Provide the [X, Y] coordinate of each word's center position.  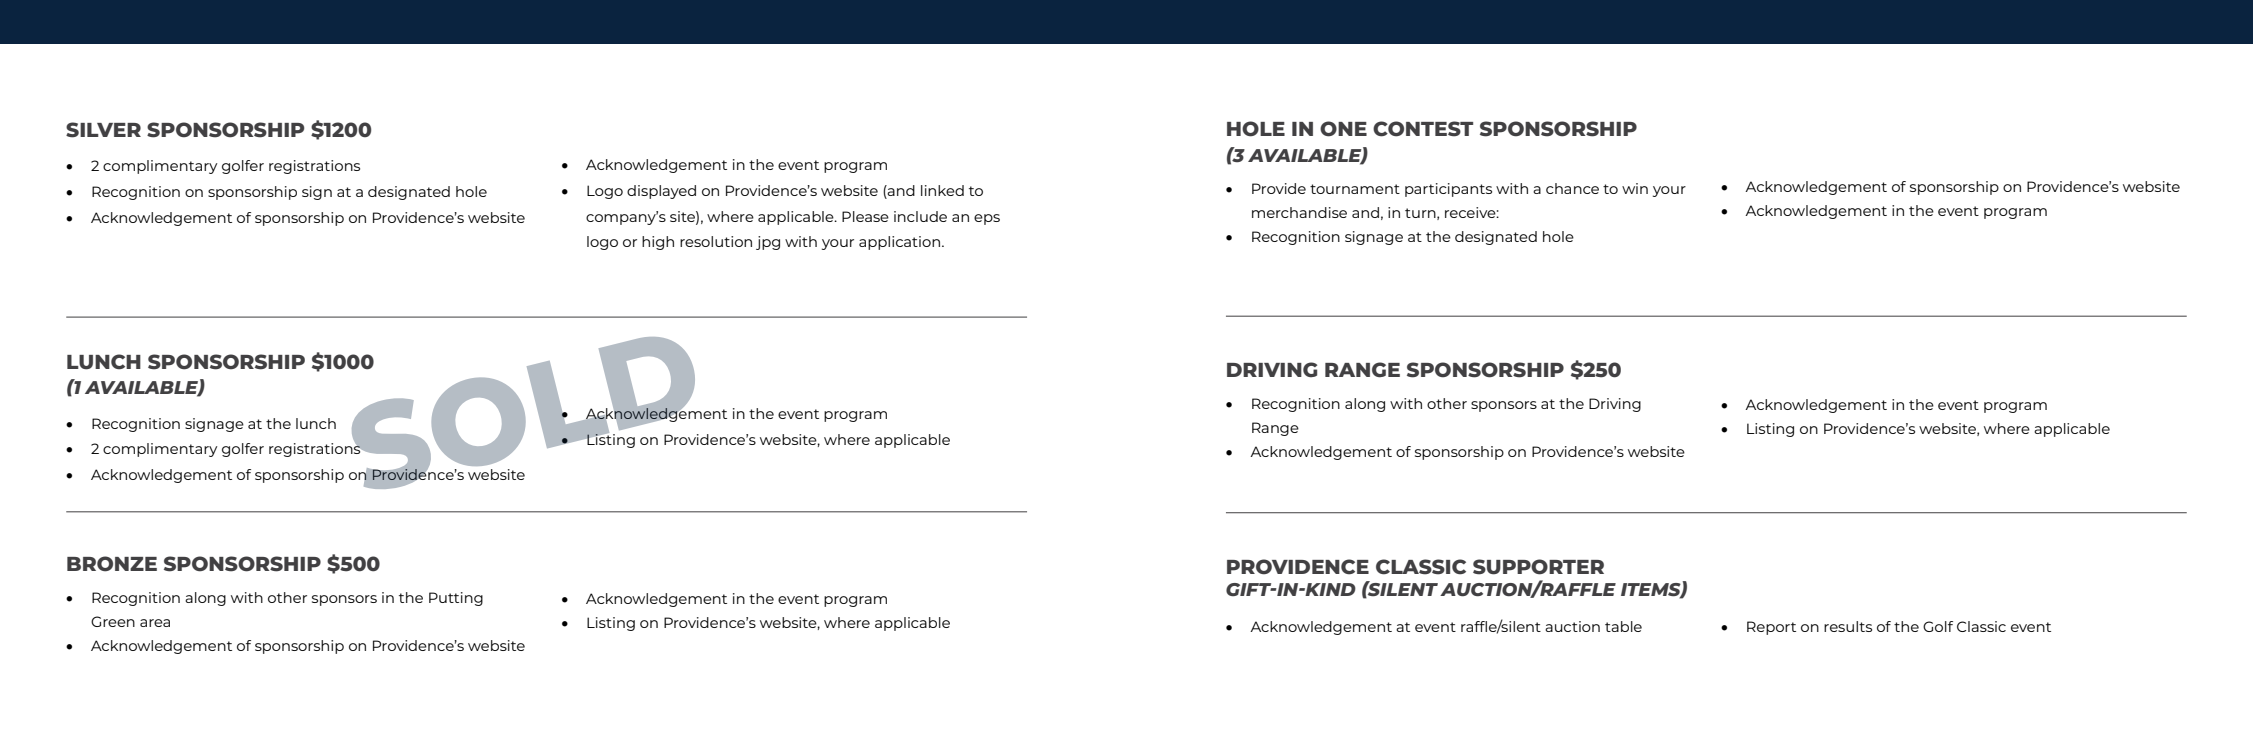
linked [942, 190]
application [901, 243]
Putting [456, 599]
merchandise [1299, 212]
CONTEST [1423, 129]
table [1623, 626]
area [155, 623]
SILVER [103, 130]
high [658, 243]
